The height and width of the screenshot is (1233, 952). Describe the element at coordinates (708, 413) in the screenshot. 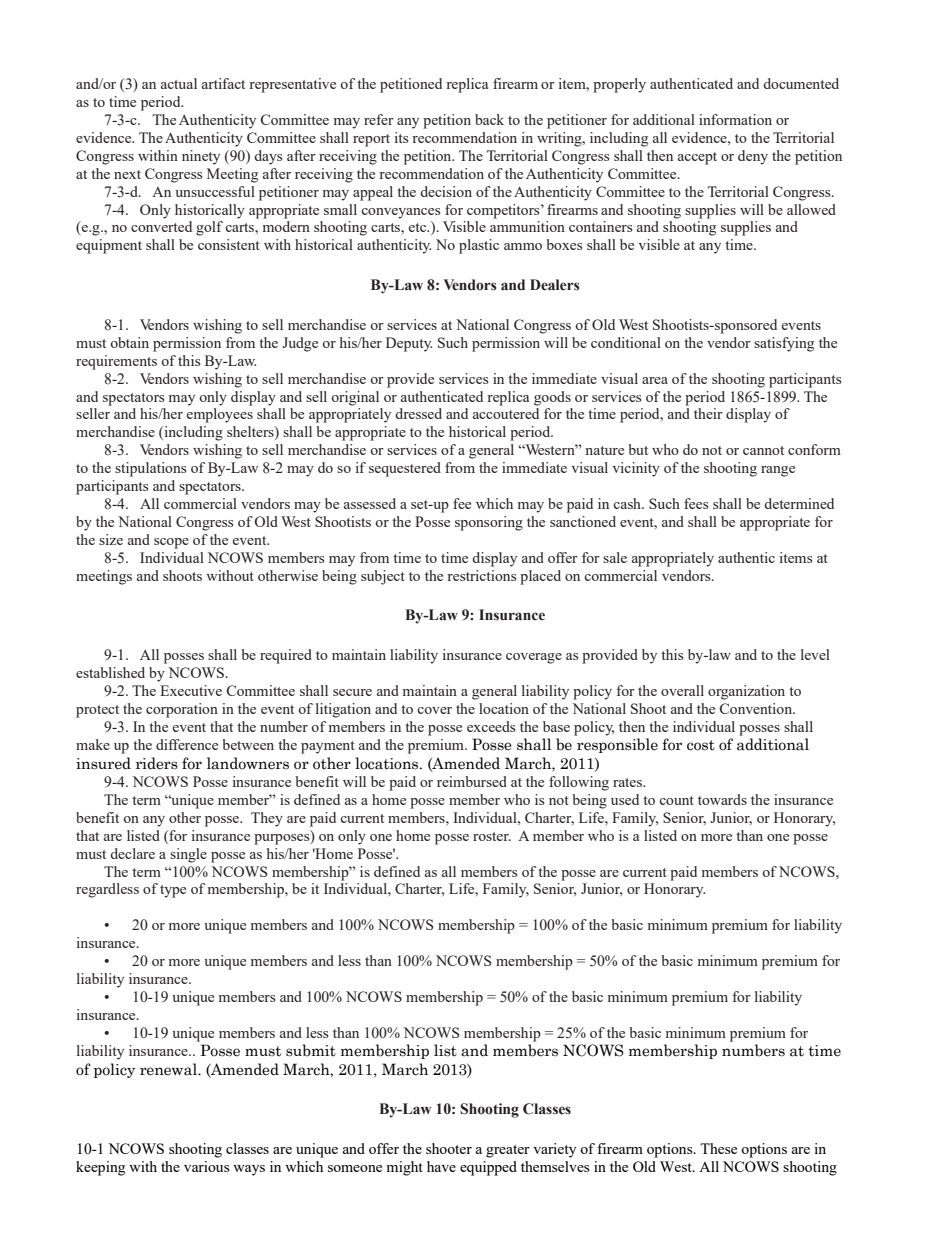

I see `their` at that location.
